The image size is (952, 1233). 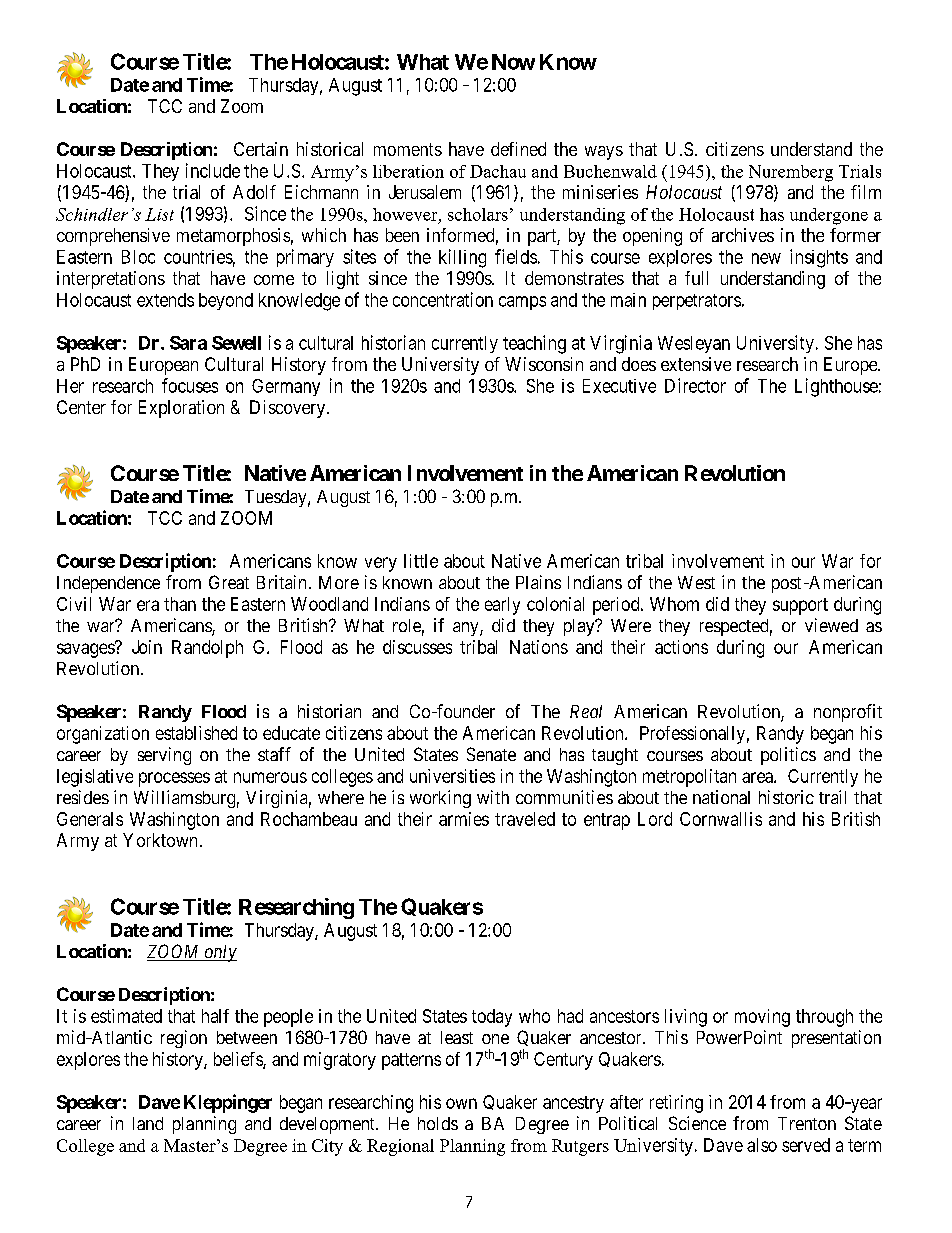 What do you see at coordinates (239, 1060) in the screenshot?
I see `beliefs` at bounding box center [239, 1060].
